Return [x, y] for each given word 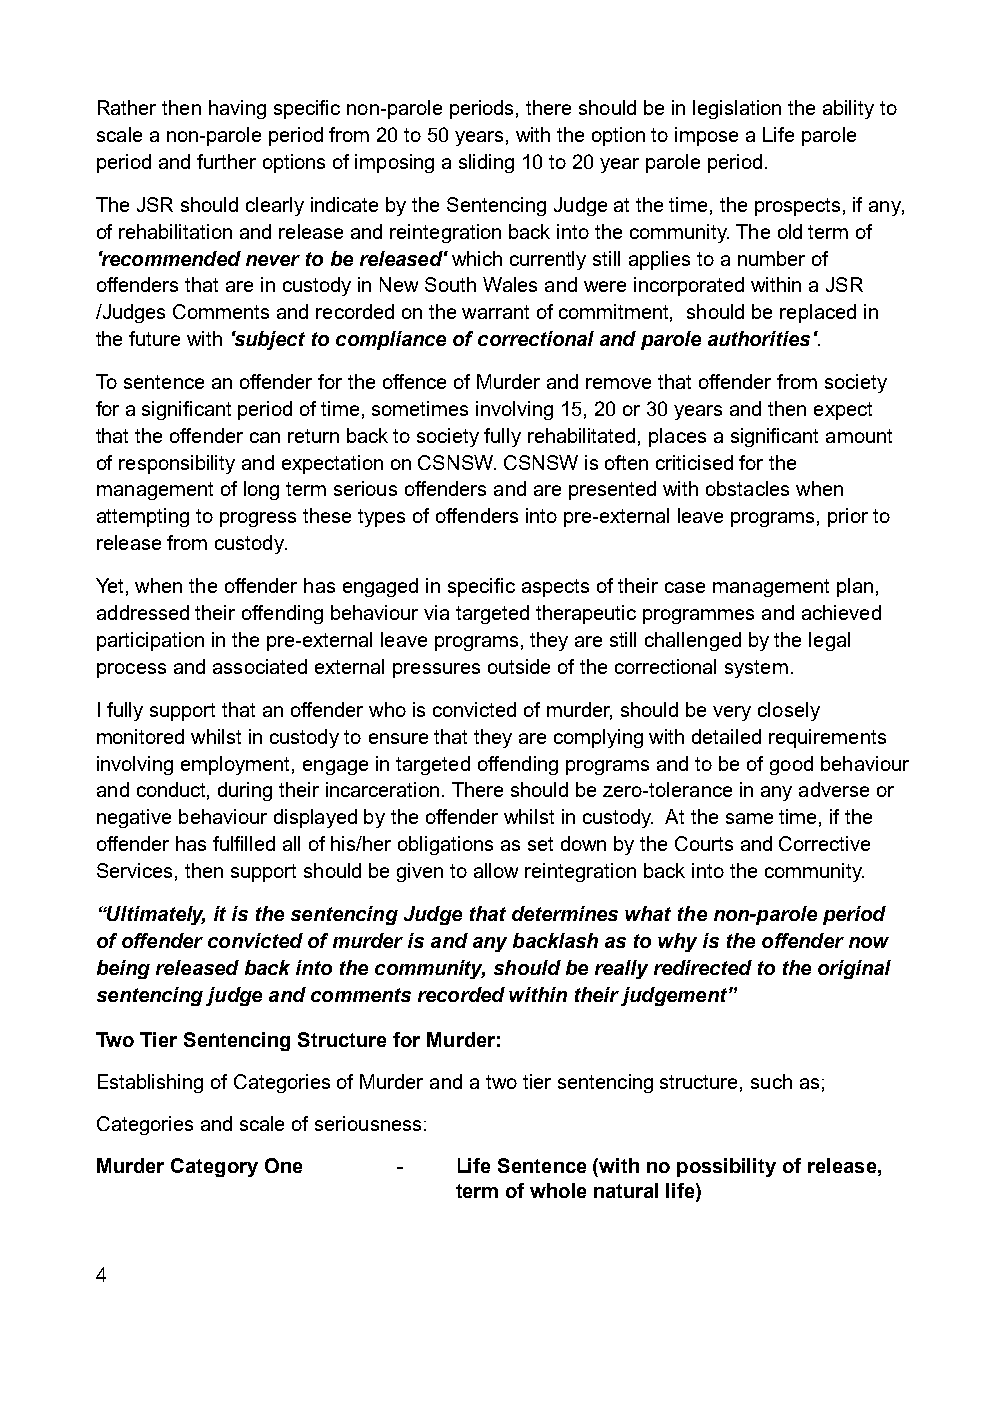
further [226, 161]
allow [496, 870]
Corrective [824, 843]
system [756, 669]
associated [260, 666]
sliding [486, 163]
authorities [759, 338]
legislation [737, 109]
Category [214, 1167]
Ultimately [155, 915]
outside [519, 666]
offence [414, 381]
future [154, 338]
